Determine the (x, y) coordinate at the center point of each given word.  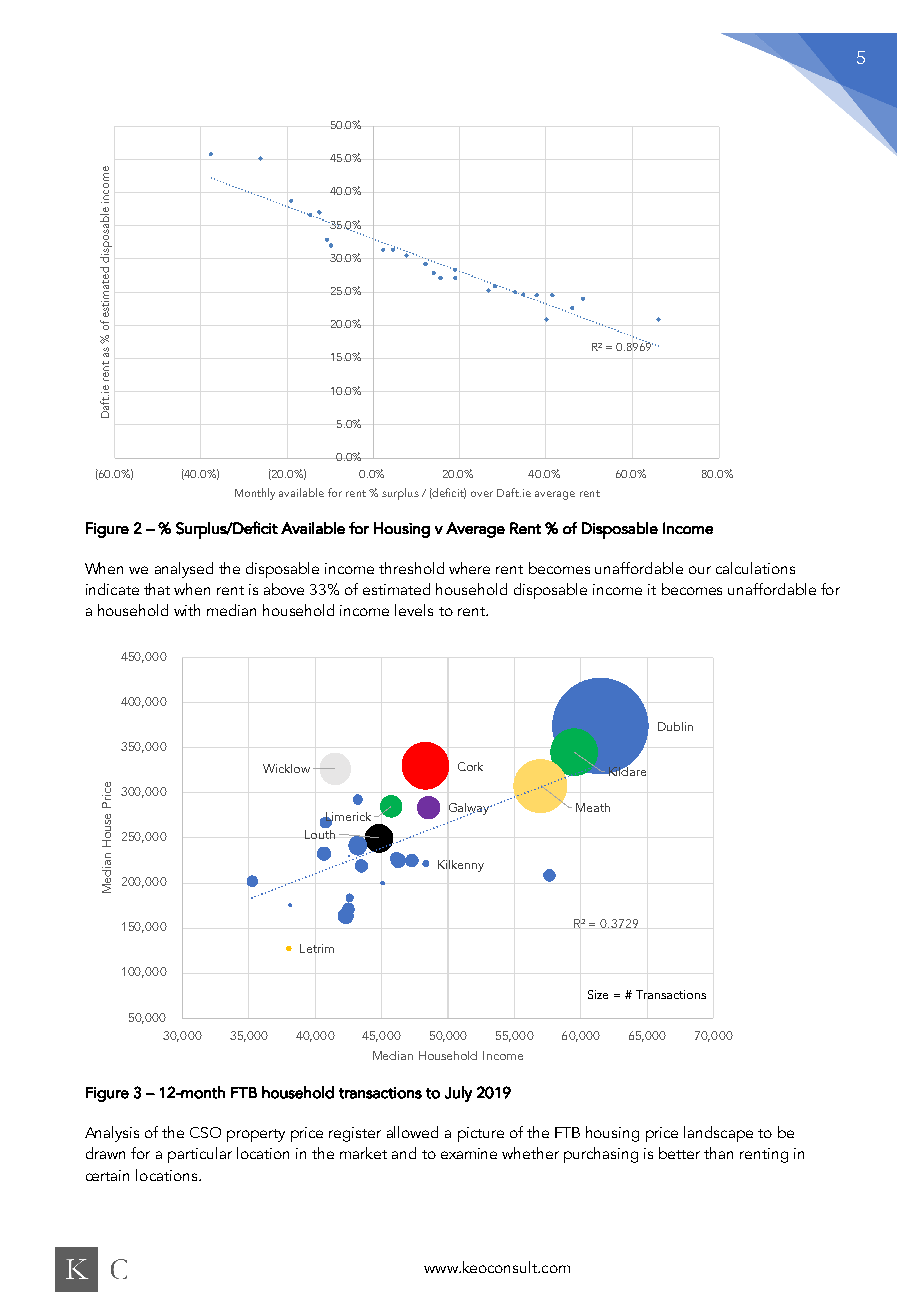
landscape (718, 1134)
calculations (755, 568)
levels (414, 610)
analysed (184, 570)
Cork (470, 766)
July (458, 1094)
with (187, 610)
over (482, 494)
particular (200, 1155)
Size (598, 994)
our (700, 570)
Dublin (675, 726)
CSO (205, 1132)
